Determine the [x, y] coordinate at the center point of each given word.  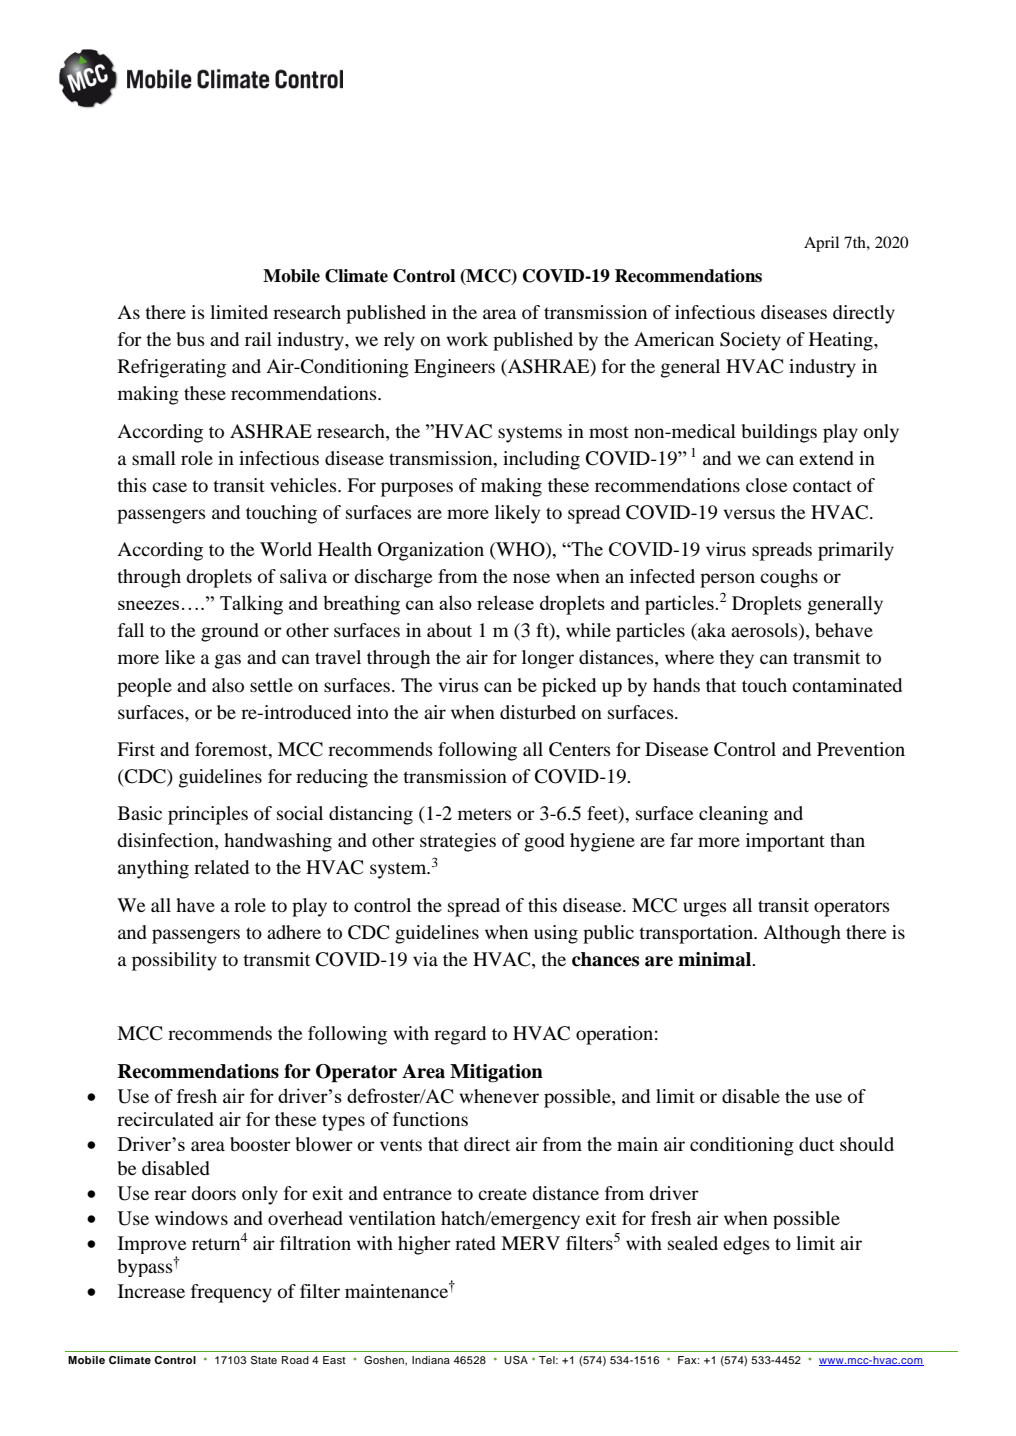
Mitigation [496, 1073]
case [169, 487]
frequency [231, 1293]
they [736, 659]
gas [228, 661]
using [556, 934]
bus [191, 339]
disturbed [538, 712]
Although [802, 934]
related [221, 867]
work [467, 339]
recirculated [165, 1119]
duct [816, 1144]
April [821, 244]
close [766, 485]
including [541, 460]
